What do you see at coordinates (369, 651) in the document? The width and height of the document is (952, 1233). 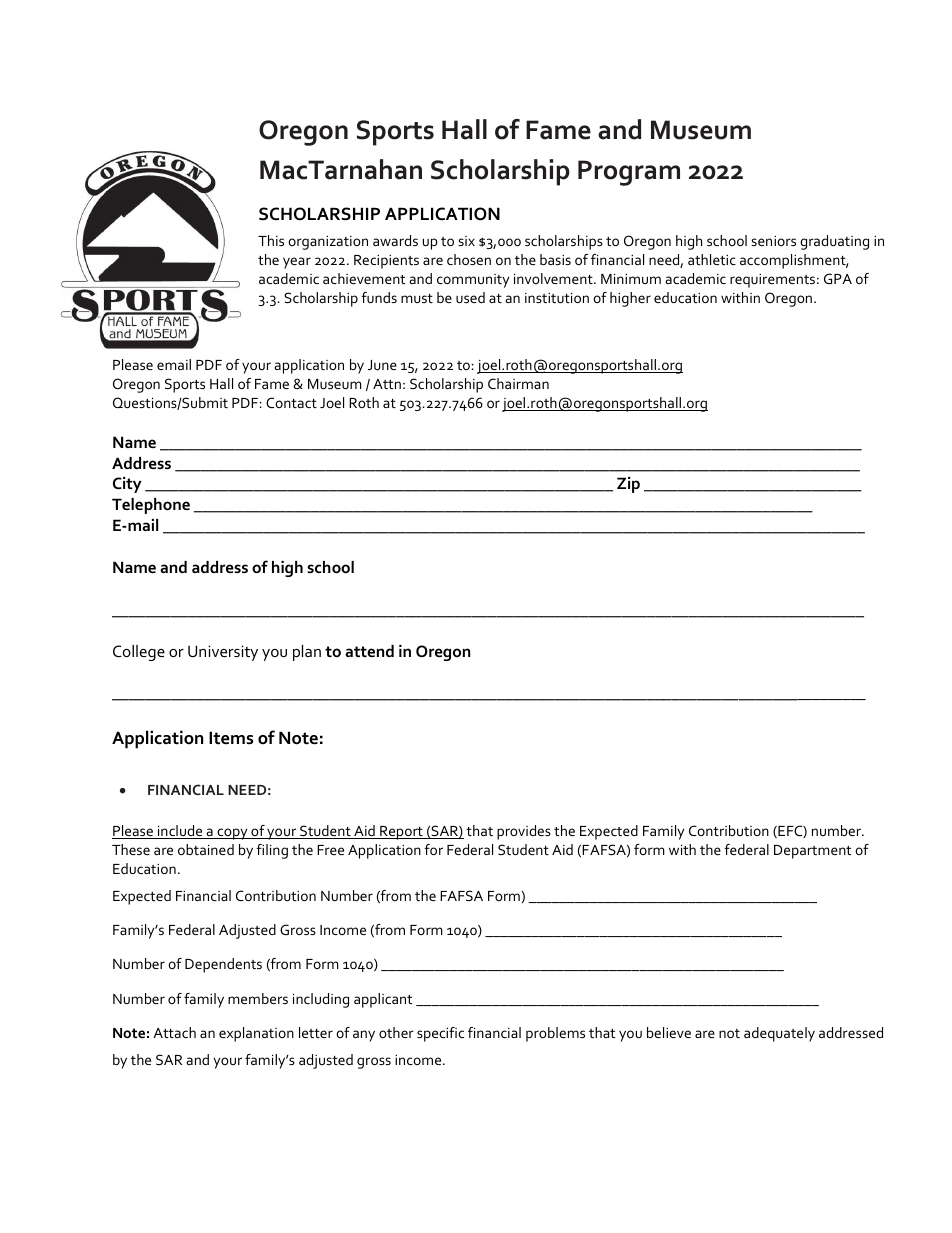 I see `attend` at bounding box center [369, 651].
